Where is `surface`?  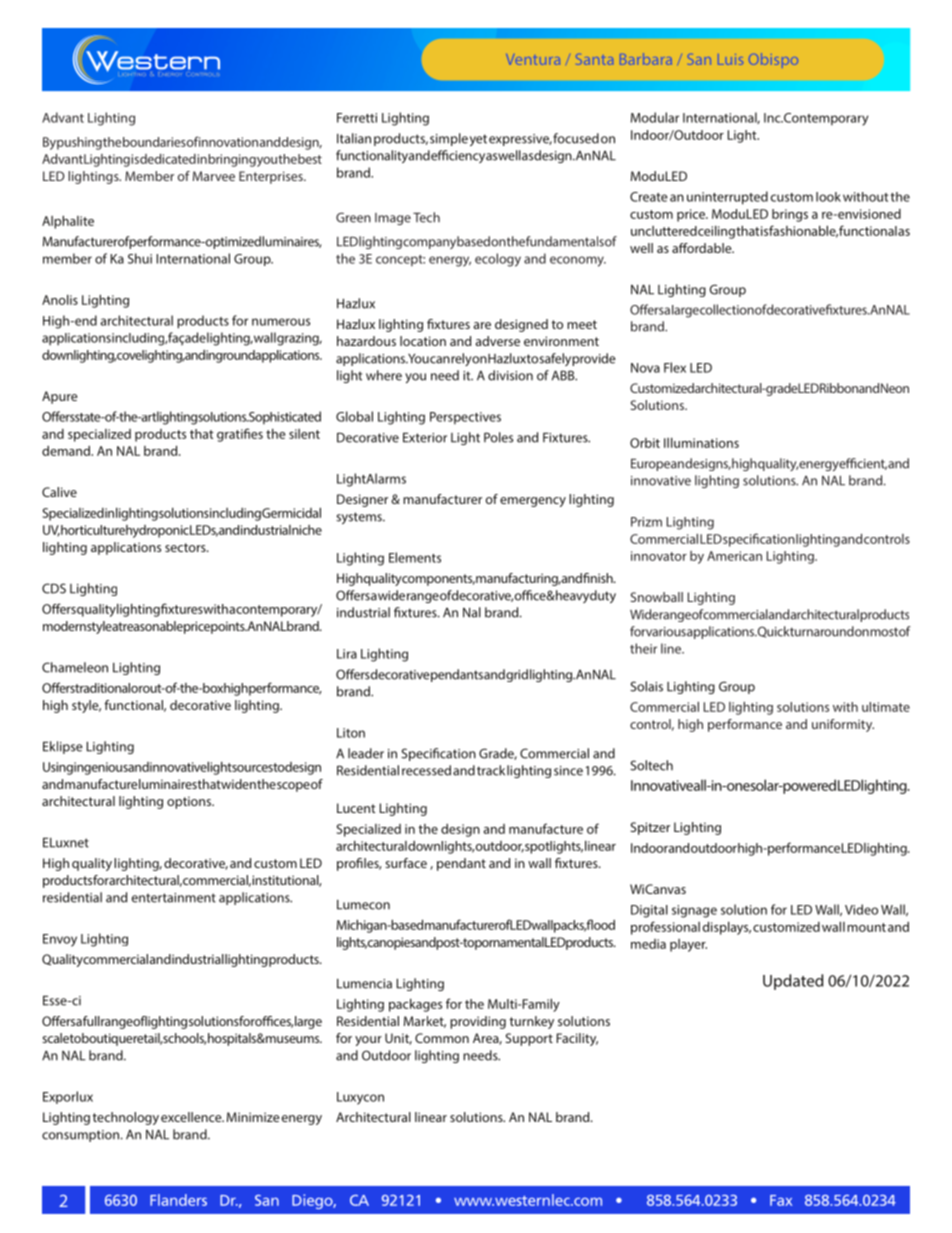
surface is located at coordinates (406, 863).
